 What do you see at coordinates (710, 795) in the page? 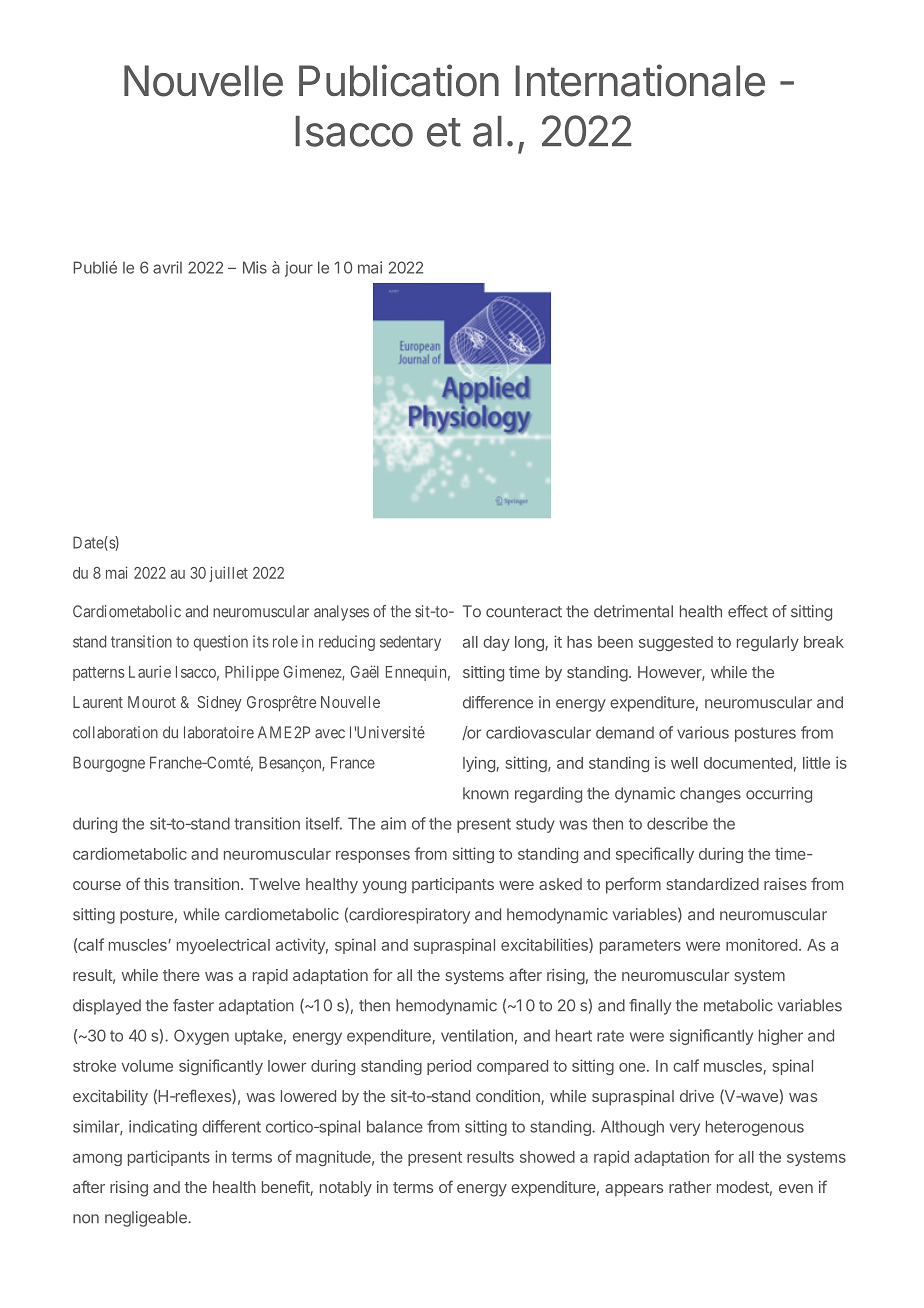
I see `changes` at bounding box center [710, 795].
